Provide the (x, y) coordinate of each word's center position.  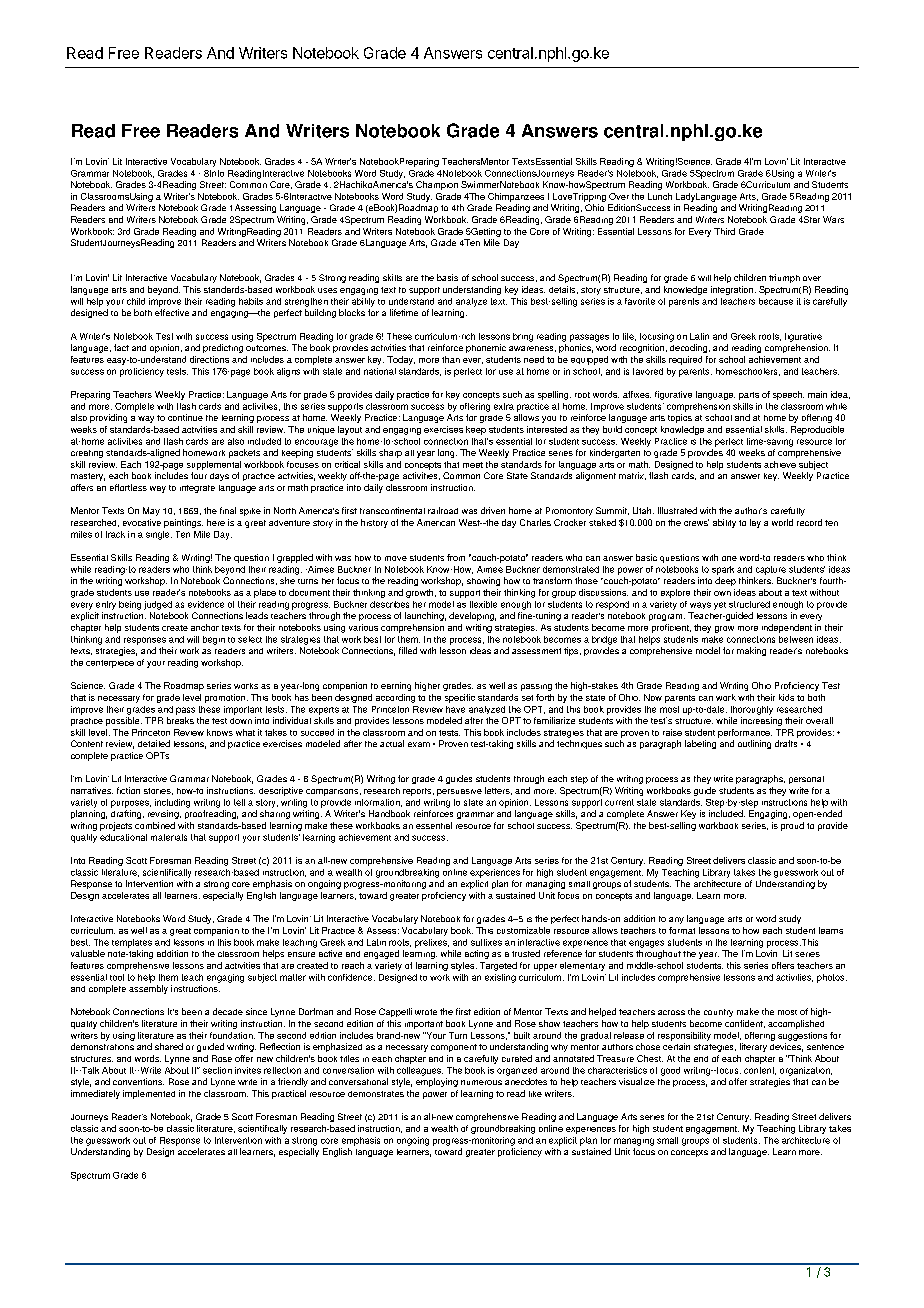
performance (745, 733)
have (455, 709)
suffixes (486, 942)
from (456, 557)
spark (723, 570)
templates (132, 943)
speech (788, 395)
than (451, 359)
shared (169, 1046)
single (159, 535)
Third (724, 231)
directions (209, 359)
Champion (437, 185)
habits (251, 301)
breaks (180, 720)
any (676, 920)
